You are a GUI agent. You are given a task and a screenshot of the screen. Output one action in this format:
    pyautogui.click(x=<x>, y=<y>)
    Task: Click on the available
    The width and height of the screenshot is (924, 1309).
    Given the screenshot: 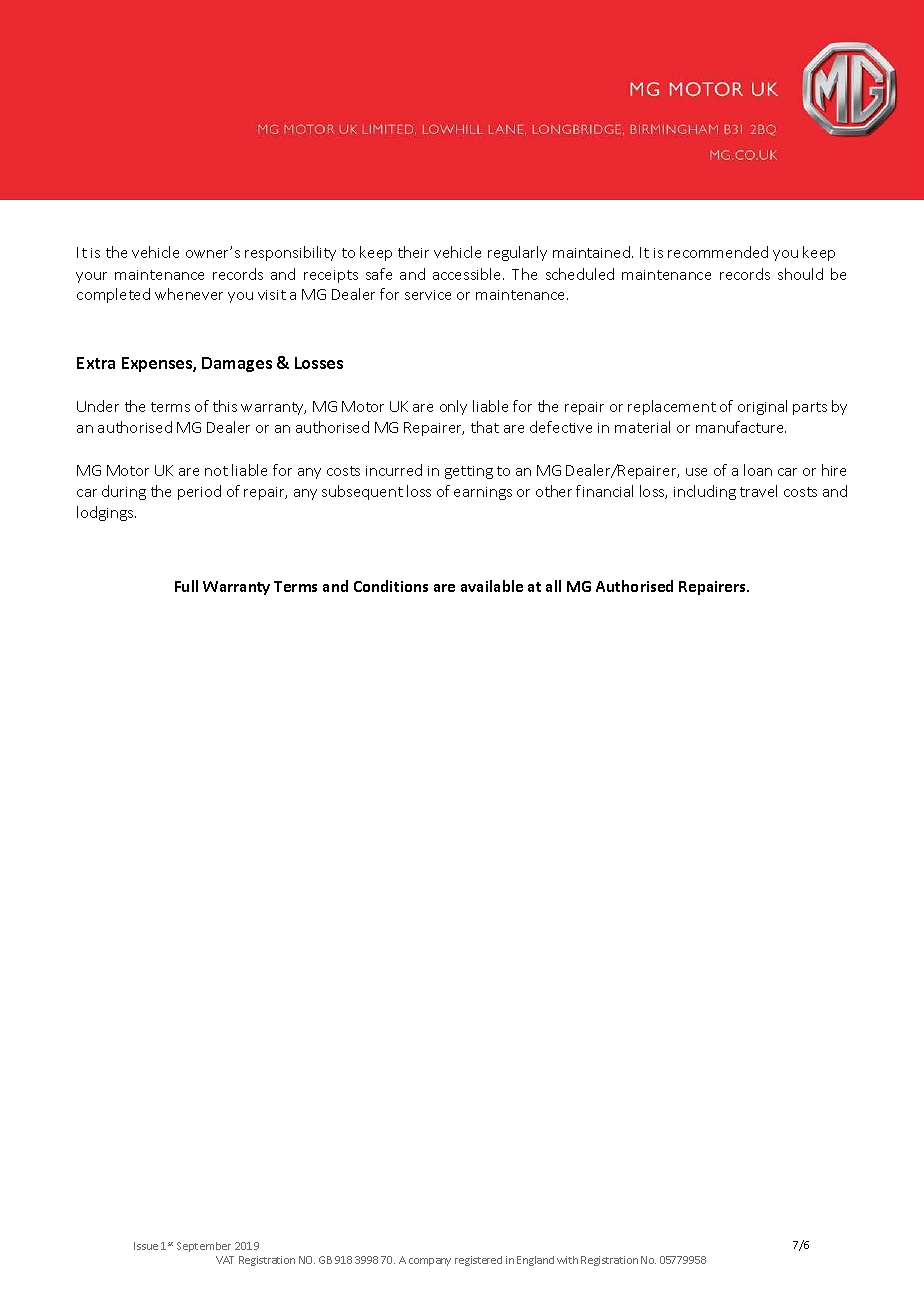 What is the action you would take?
    pyautogui.click(x=492, y=586)
